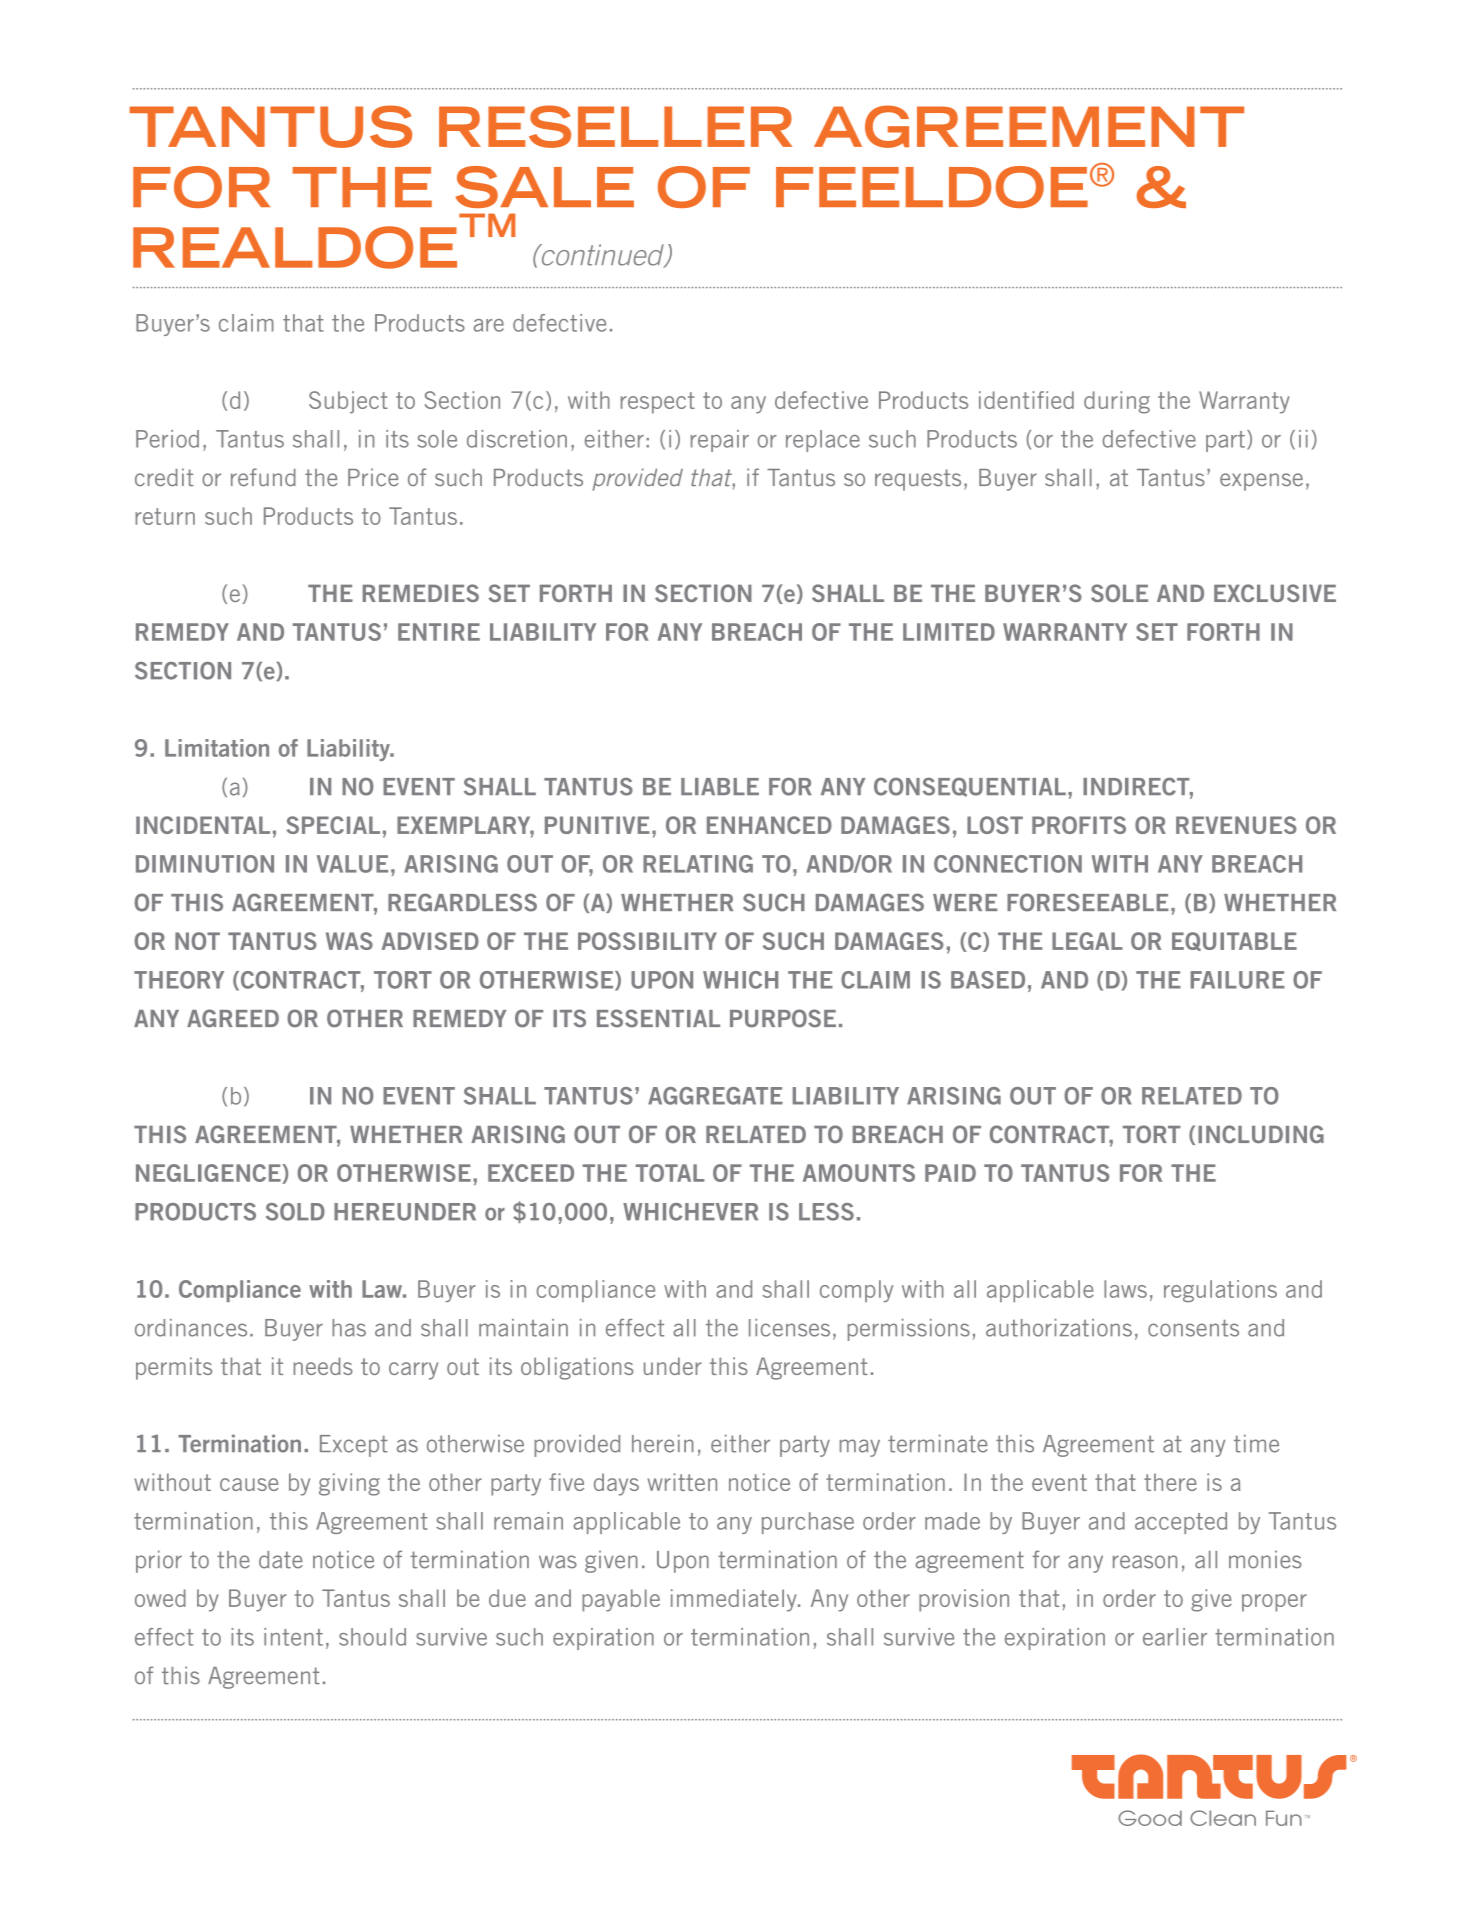  What do you see at coordinates (281, 1560) in the screenshot?
I see `date` at bounding box center [281, 1560].
